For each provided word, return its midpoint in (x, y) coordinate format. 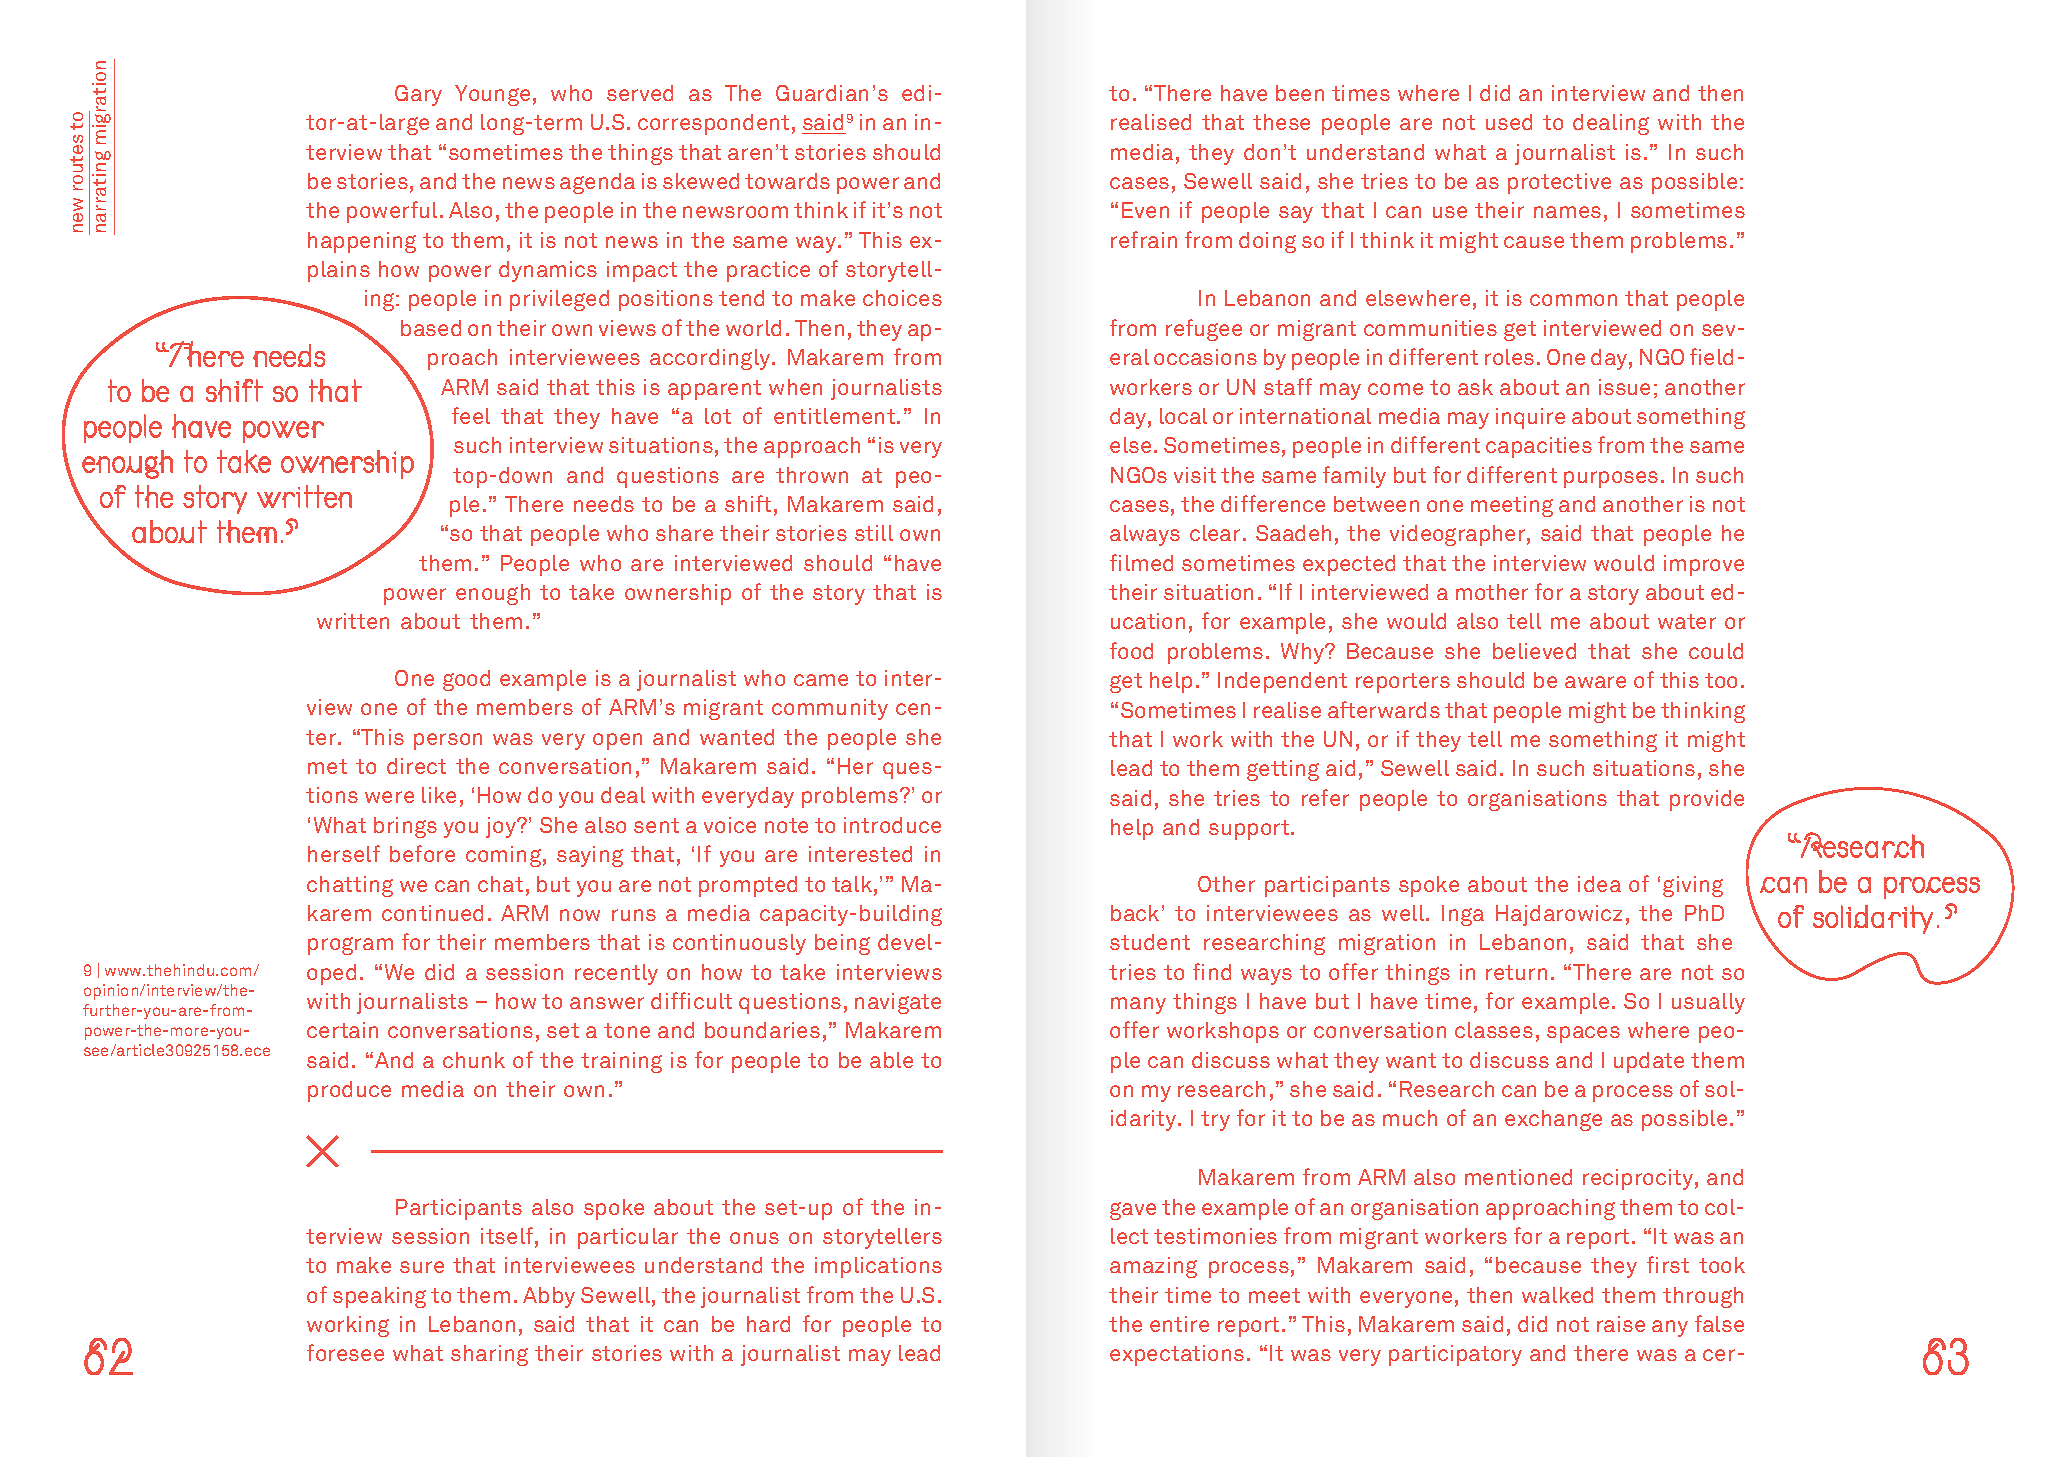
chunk (474, 1060)
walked (1557, 1295)
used (1509, 122)
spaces (1583, 1034)
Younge (492, 95)
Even (1145, 210)
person (448, 741)
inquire (1530, 418)
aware (1595, 682)
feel (471, 415)
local (1183, 416)
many (1138, 1005)
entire (1179, 1324)
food (1131, 650)
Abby (549, 1297)
